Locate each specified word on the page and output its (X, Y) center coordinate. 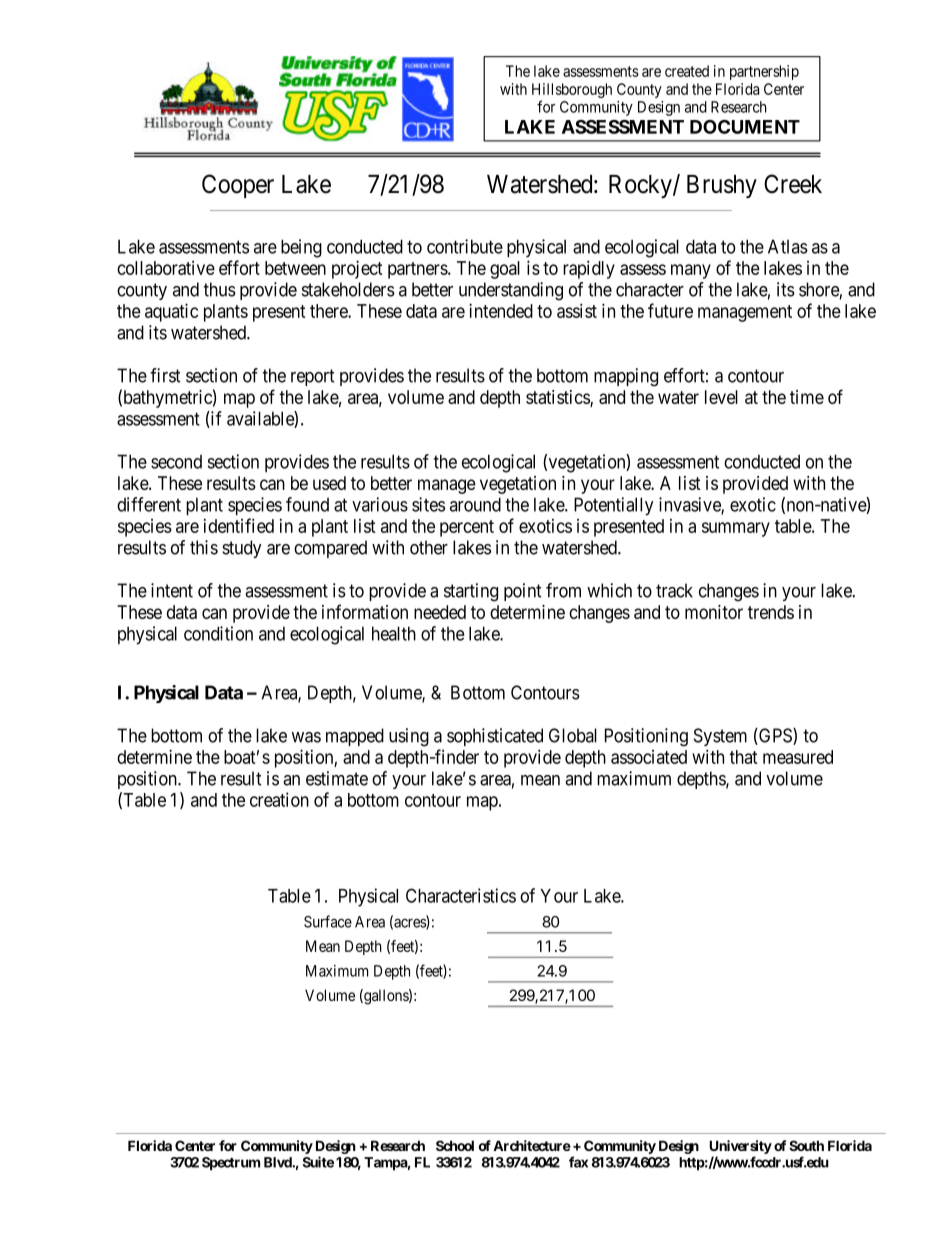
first (165, 375)
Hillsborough (572, 92)
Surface (328, 921)
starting (471, 592)
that (743, 757)
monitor (714, 612)
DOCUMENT (745, 127)
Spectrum (231, 1164)
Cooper (238, 186)
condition (218, 633)
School (455, 1145)
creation (279, 799)
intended (501, 310)
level (721, 397)
